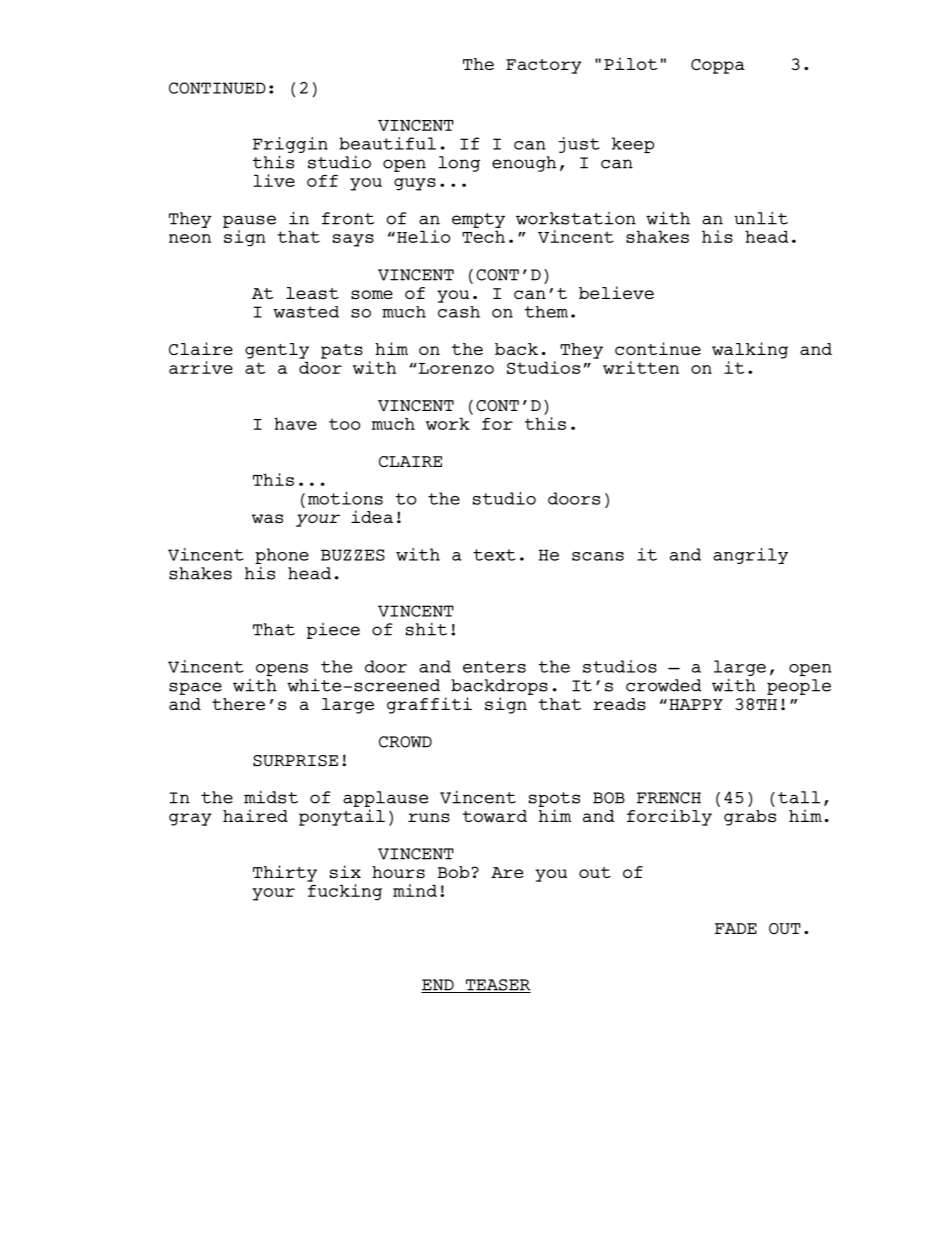  Describe the element at coordinates (290, 145) in the screenshot. I see `Friggin` at that location.
